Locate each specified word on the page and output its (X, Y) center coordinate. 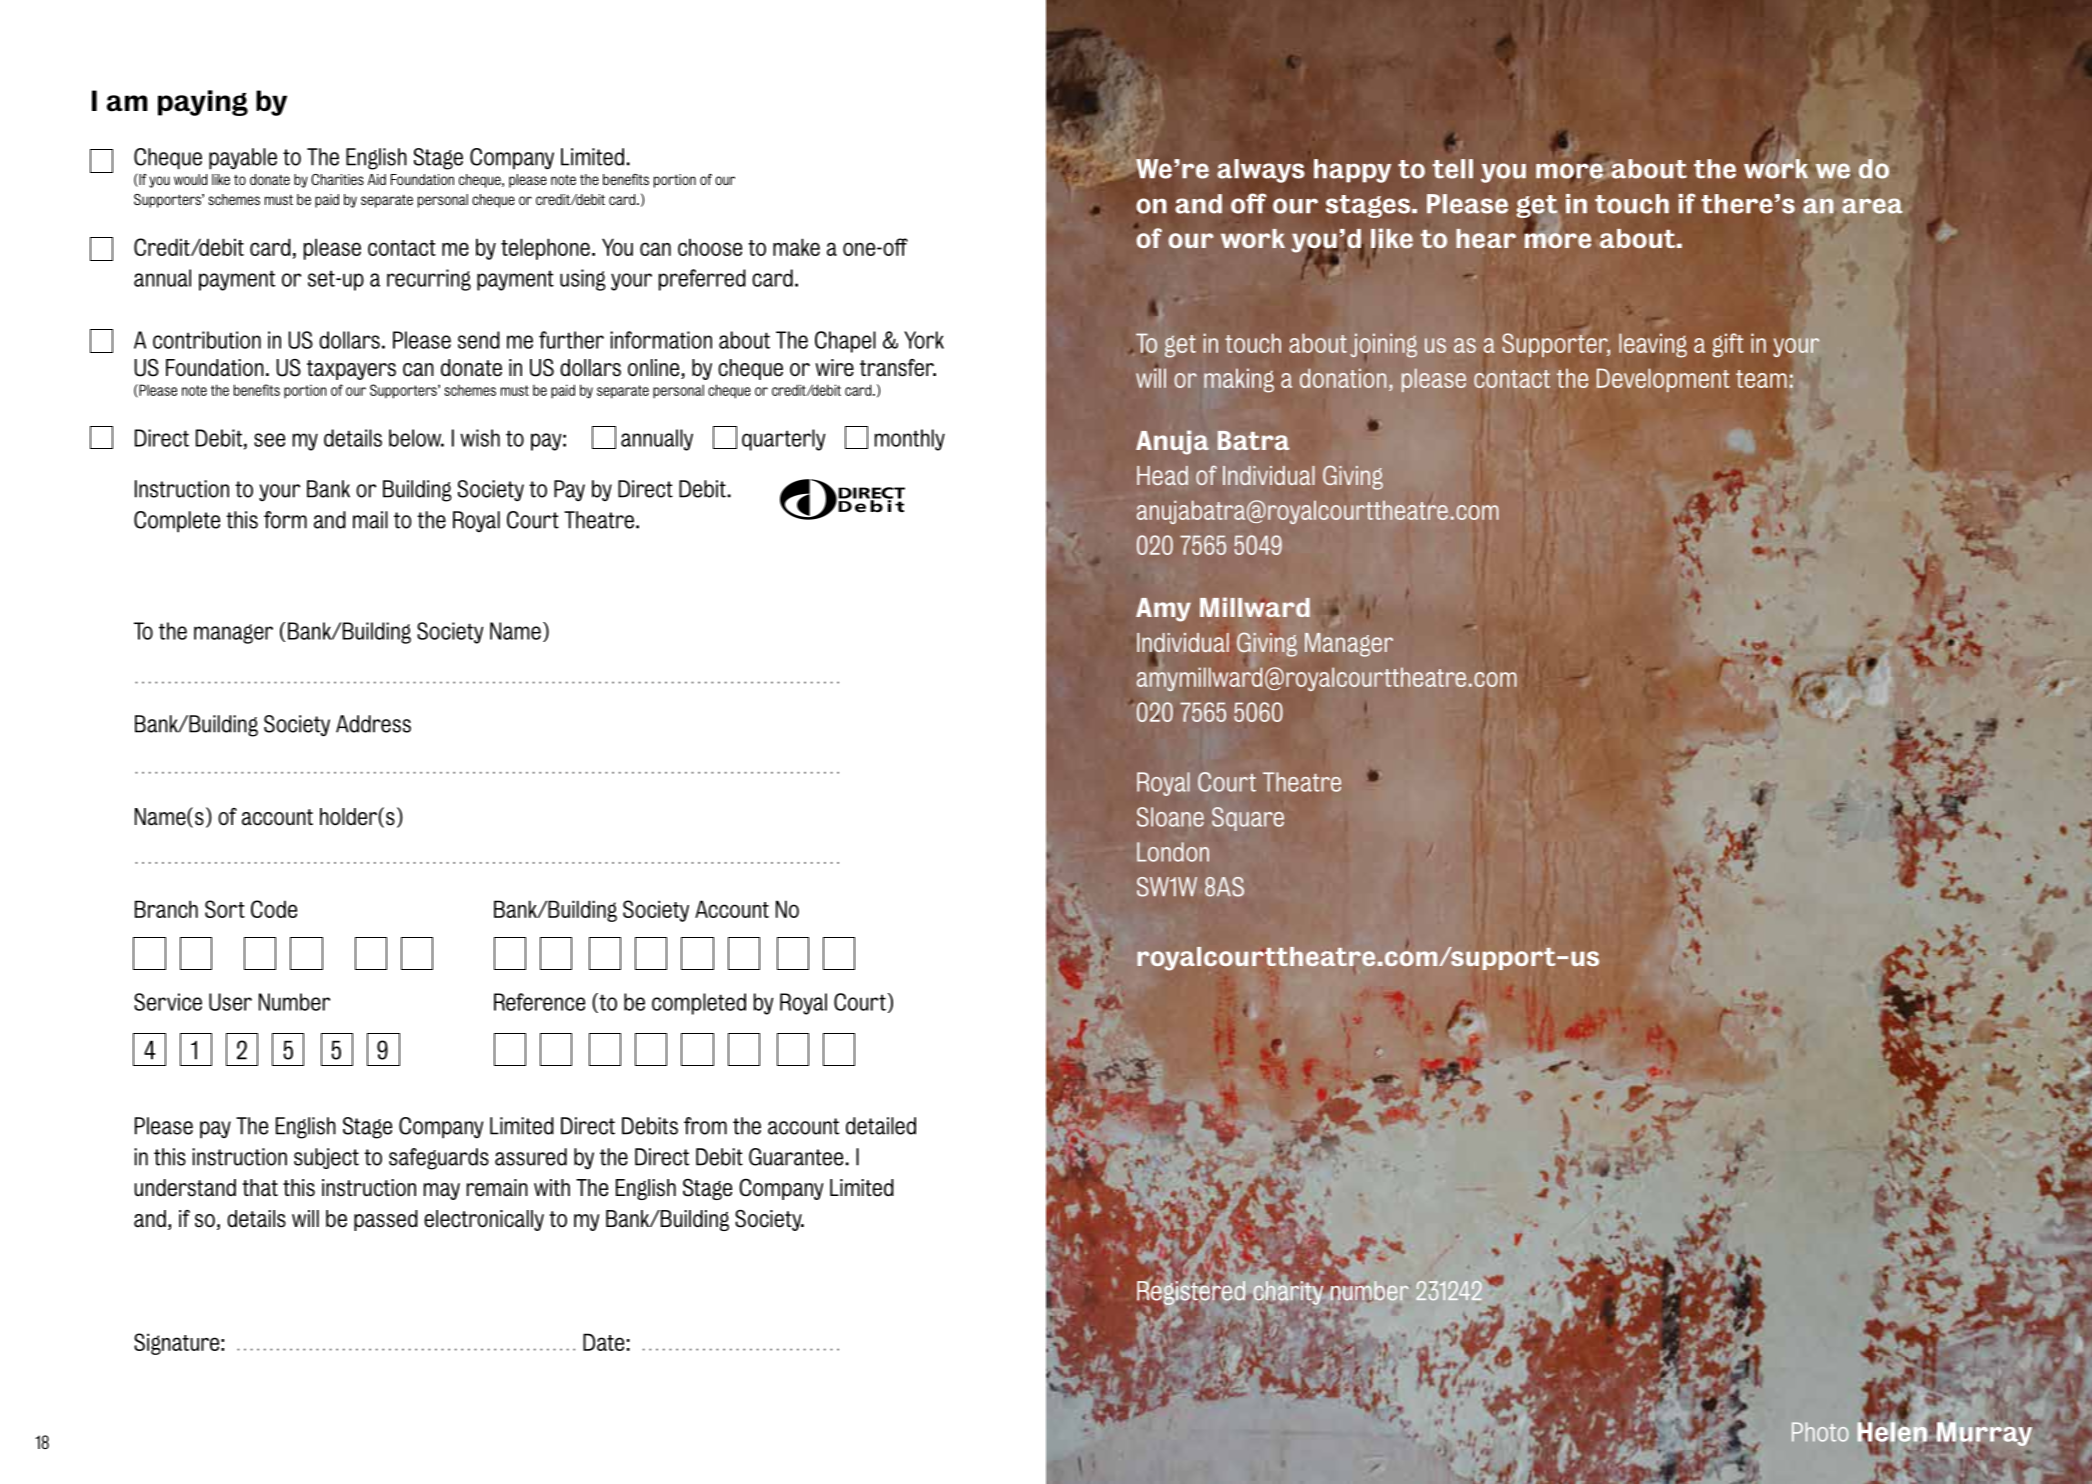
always (1261, 171)
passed (386, 1220)
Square (1248, 819)
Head (1162, 475)
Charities (337, 179)
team (1761, 379)
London (1173, 852)
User (230, 1002)
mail (370, 520)
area (1872, 206)
